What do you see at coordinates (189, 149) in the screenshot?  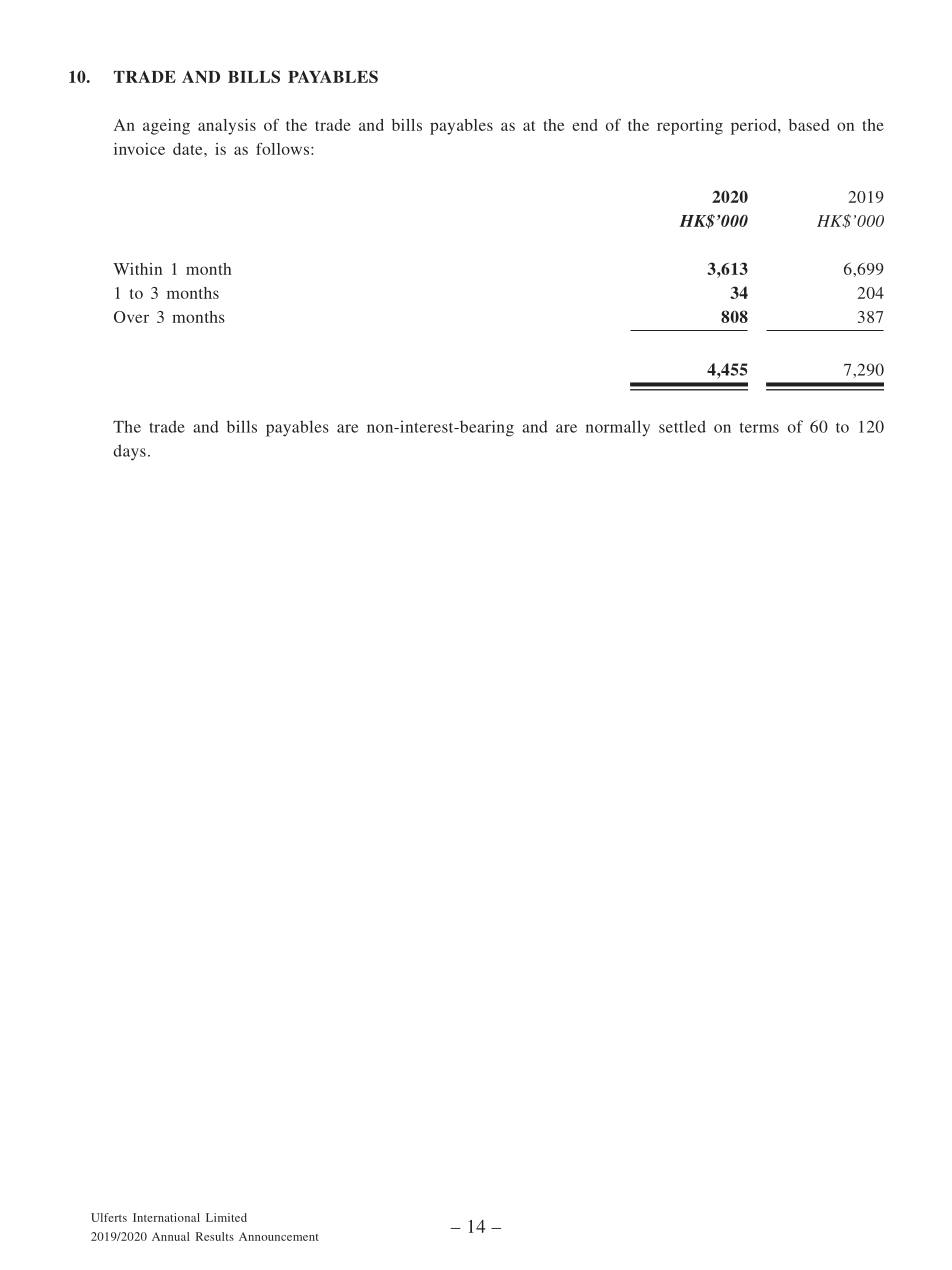 I see `date` at bounding box center [189, 149].
